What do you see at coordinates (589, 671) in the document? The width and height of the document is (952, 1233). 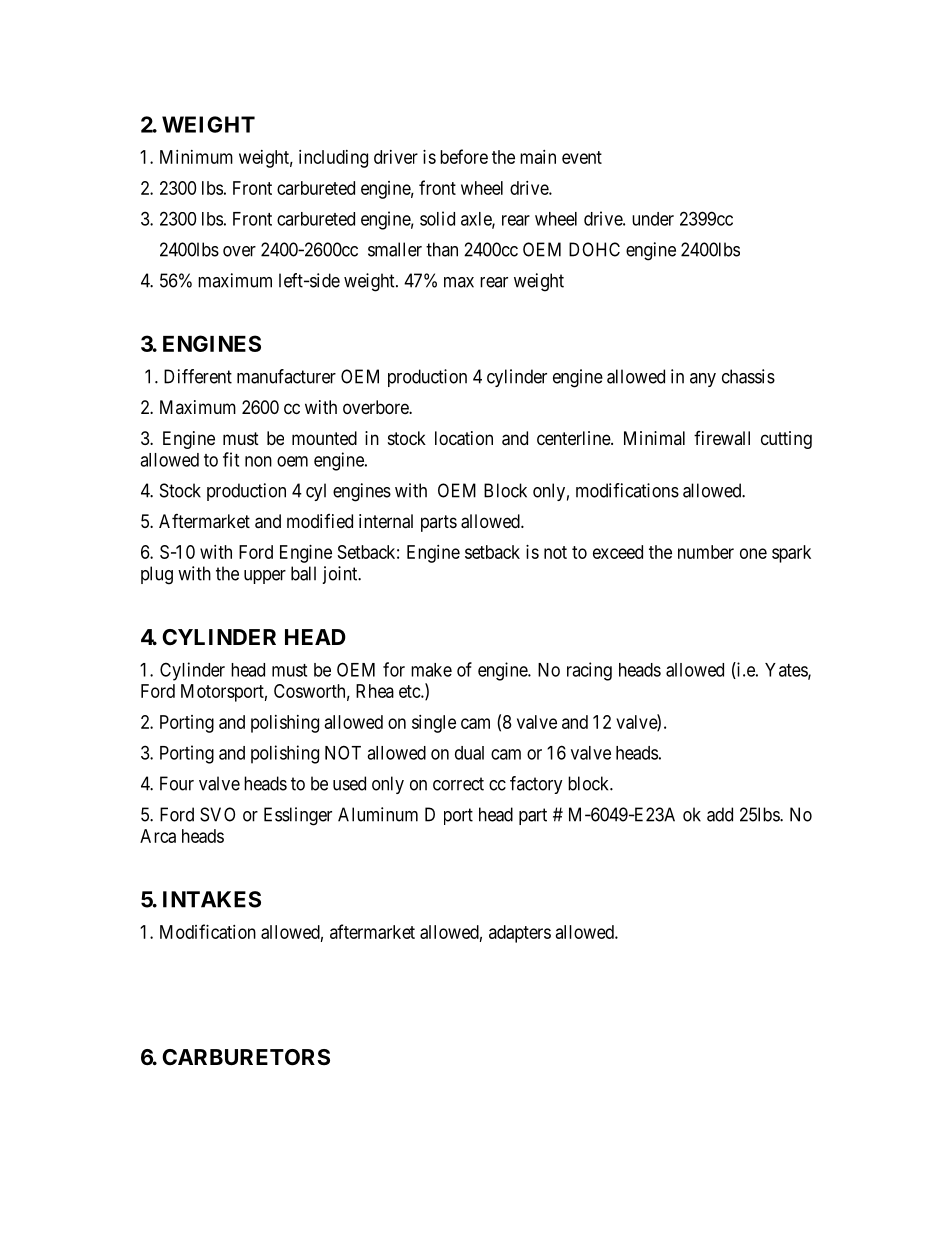 I see `racing` at bounding box center [589, 671].
